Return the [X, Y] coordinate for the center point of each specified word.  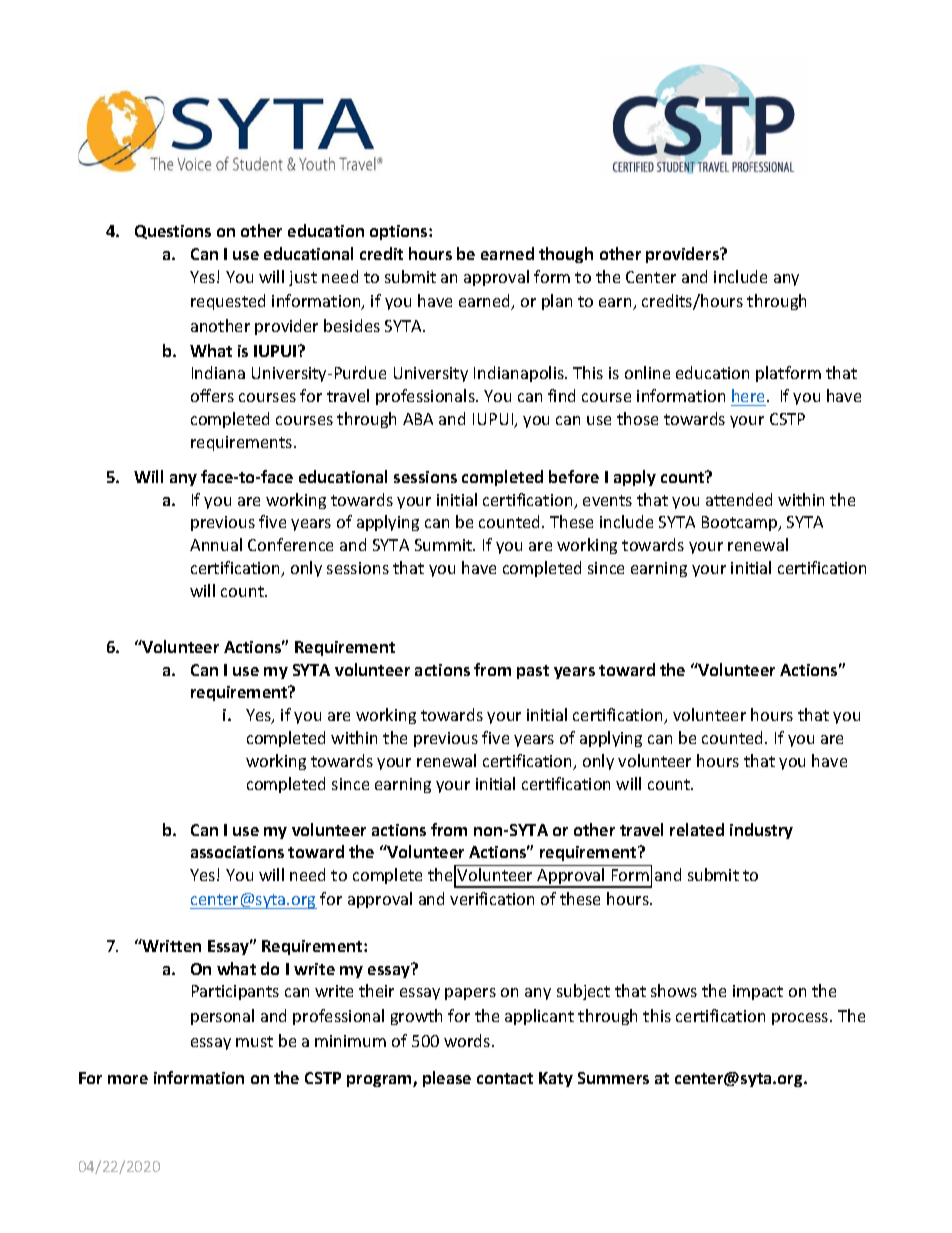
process [801, 1019]
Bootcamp [741, 523]
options [400, 232]
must [254, 1041]
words [468, 1040]
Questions [173, 232]
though [566, 255]
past [533, 672]
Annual [216, 544]
